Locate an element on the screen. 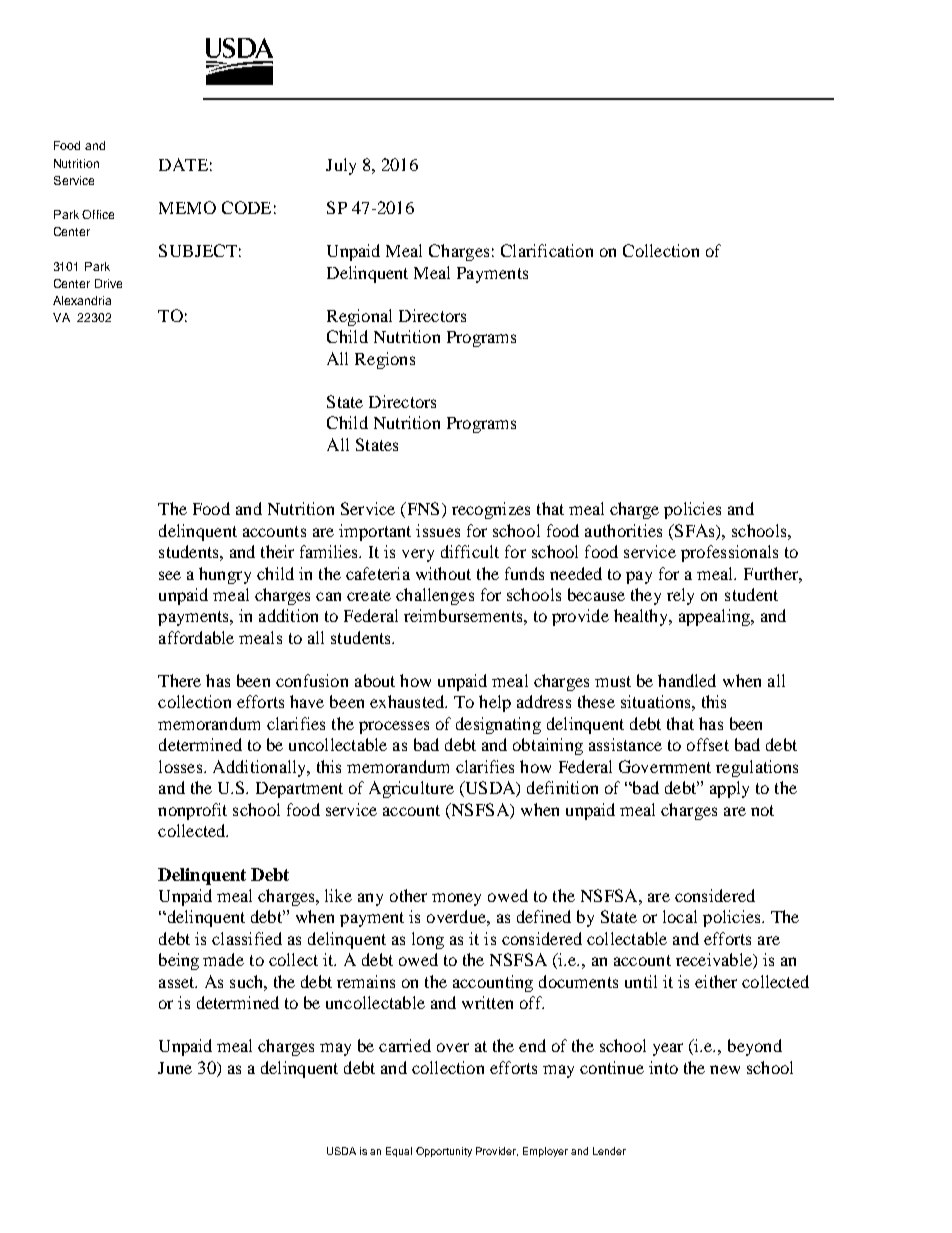 The height and width of the screenshot is (1233, 952). July is located at coordinates (341, 166).
